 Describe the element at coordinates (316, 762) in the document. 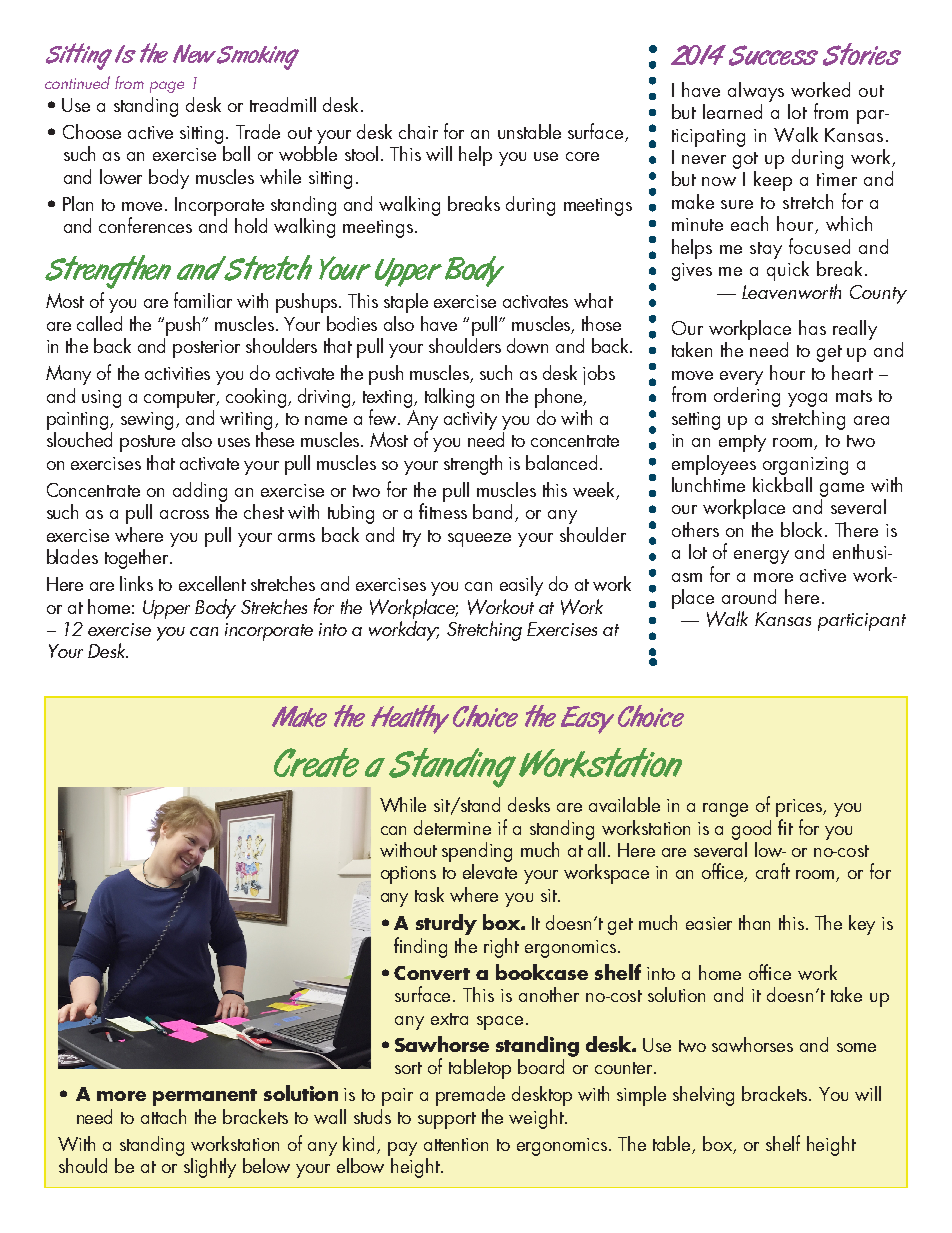

I see `Create` at that location.
